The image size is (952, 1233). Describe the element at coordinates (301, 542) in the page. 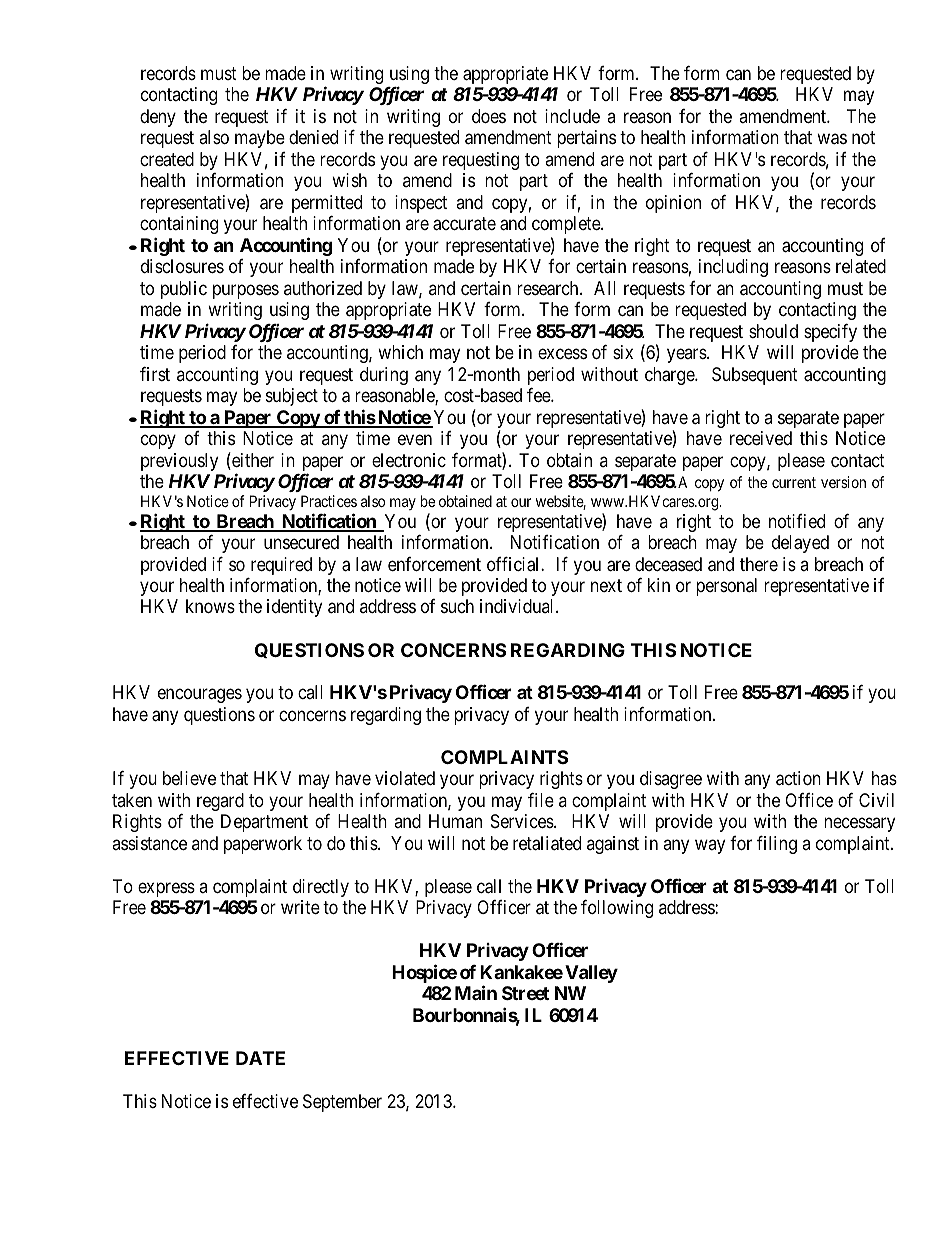

I see `unsecured` at that location.
